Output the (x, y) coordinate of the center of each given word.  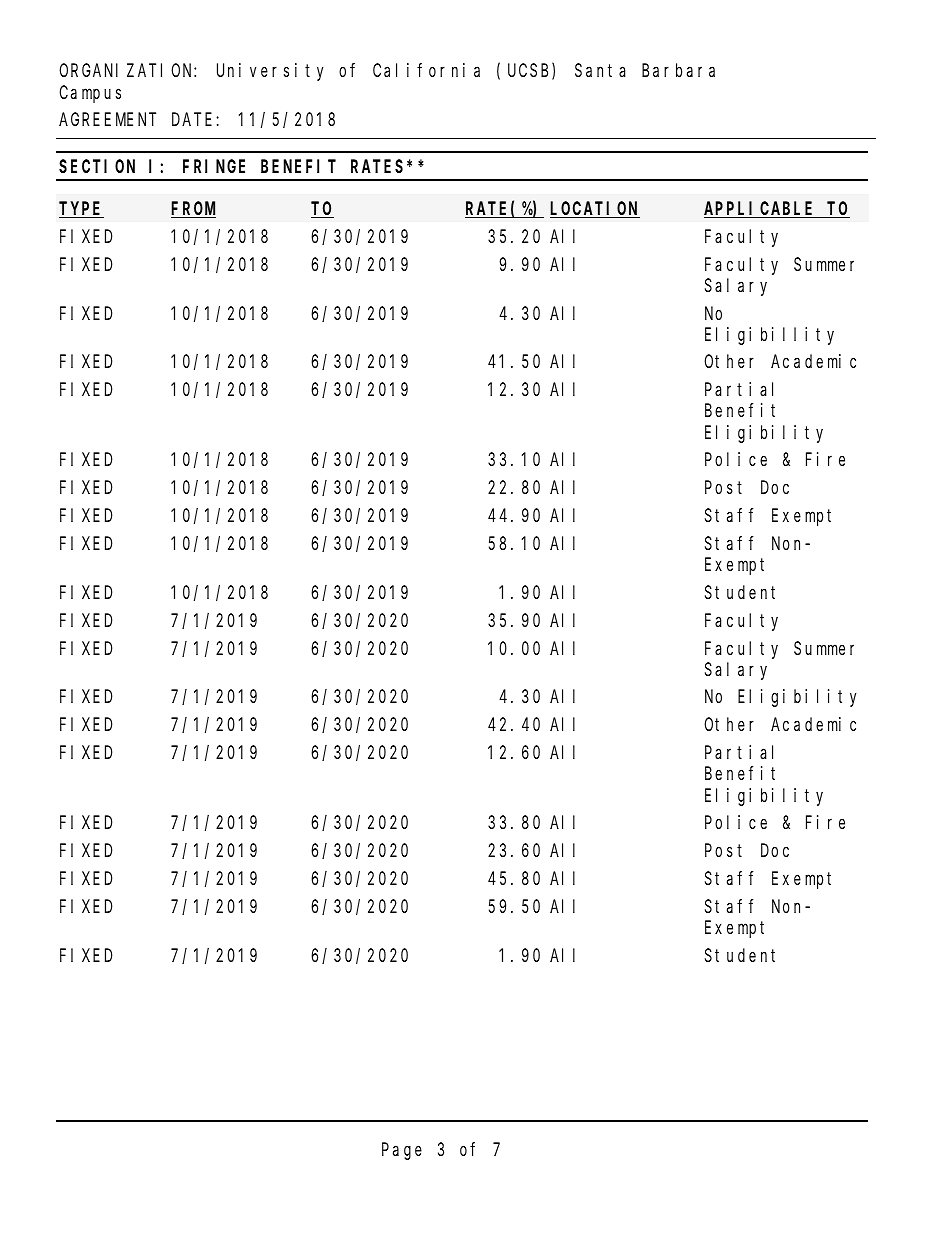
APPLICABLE (761, 210)
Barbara (678, 70)
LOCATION (595, 210)
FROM (193, 210)
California (426, 70)
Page (402, 1152)
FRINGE (214, 166)
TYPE (81, 210)
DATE (192, 119)
